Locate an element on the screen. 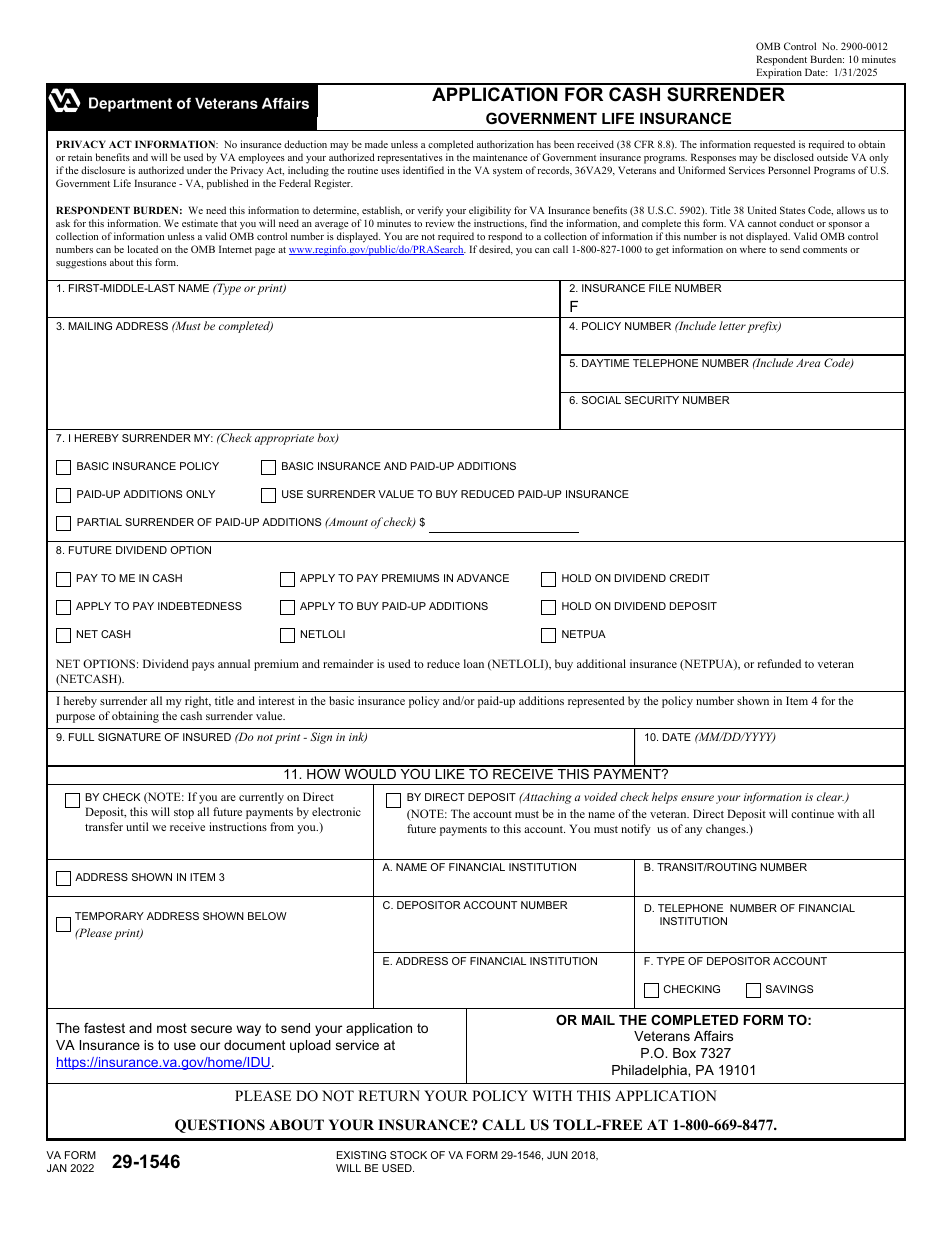  Personnel is located at coordinates (789, 170).
